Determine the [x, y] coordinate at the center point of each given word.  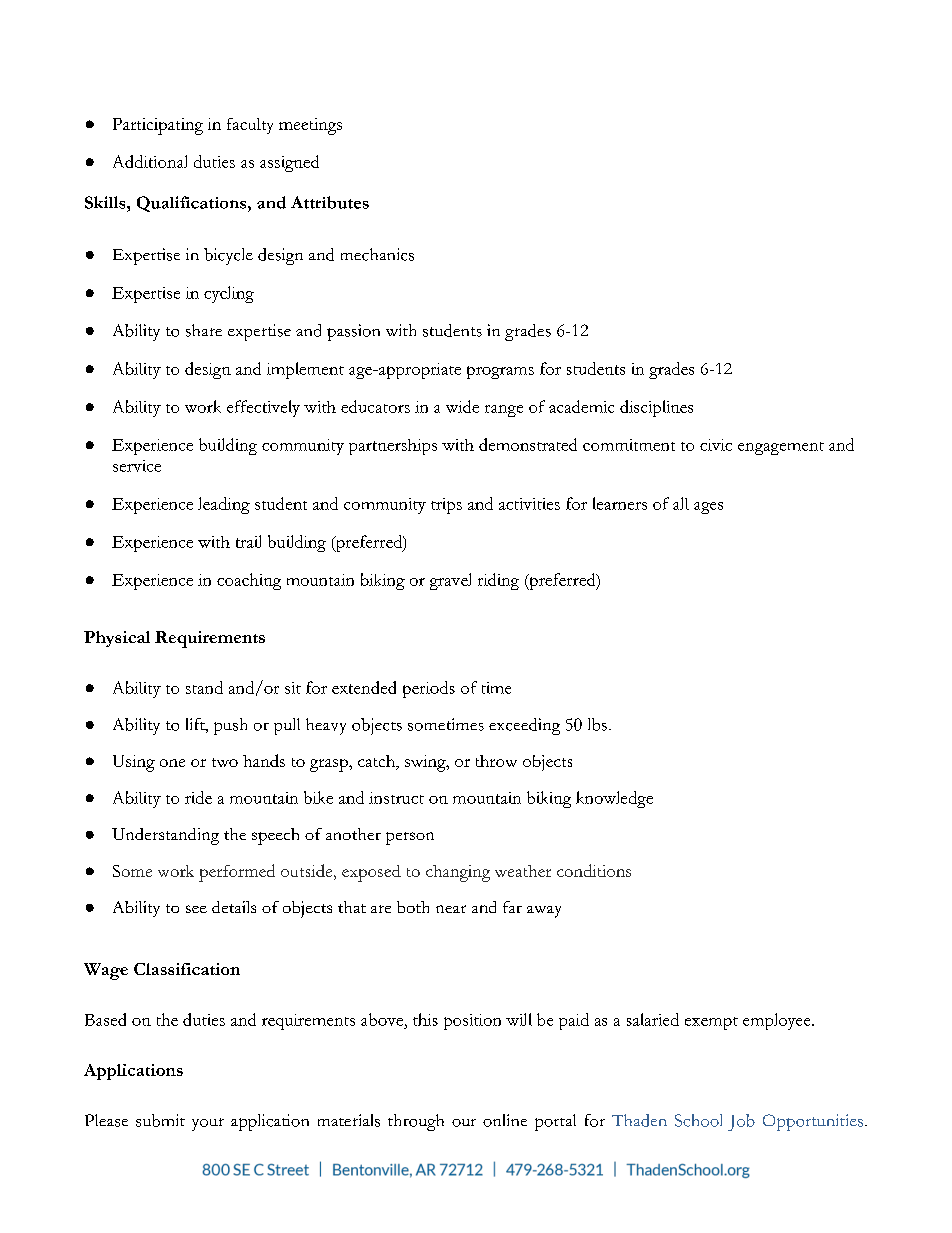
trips [446, 506]
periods [429, 689]
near [451, 909]
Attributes [330, 202]
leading [224, 505]
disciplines [656, 408]
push [230, 726]
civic [716, 445]
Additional [150, 161]
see [196, 909]
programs [500, 372]
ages [708, 508]
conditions [594, 870]
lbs [597, 724]
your [208, 1124]
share [204, 330]
